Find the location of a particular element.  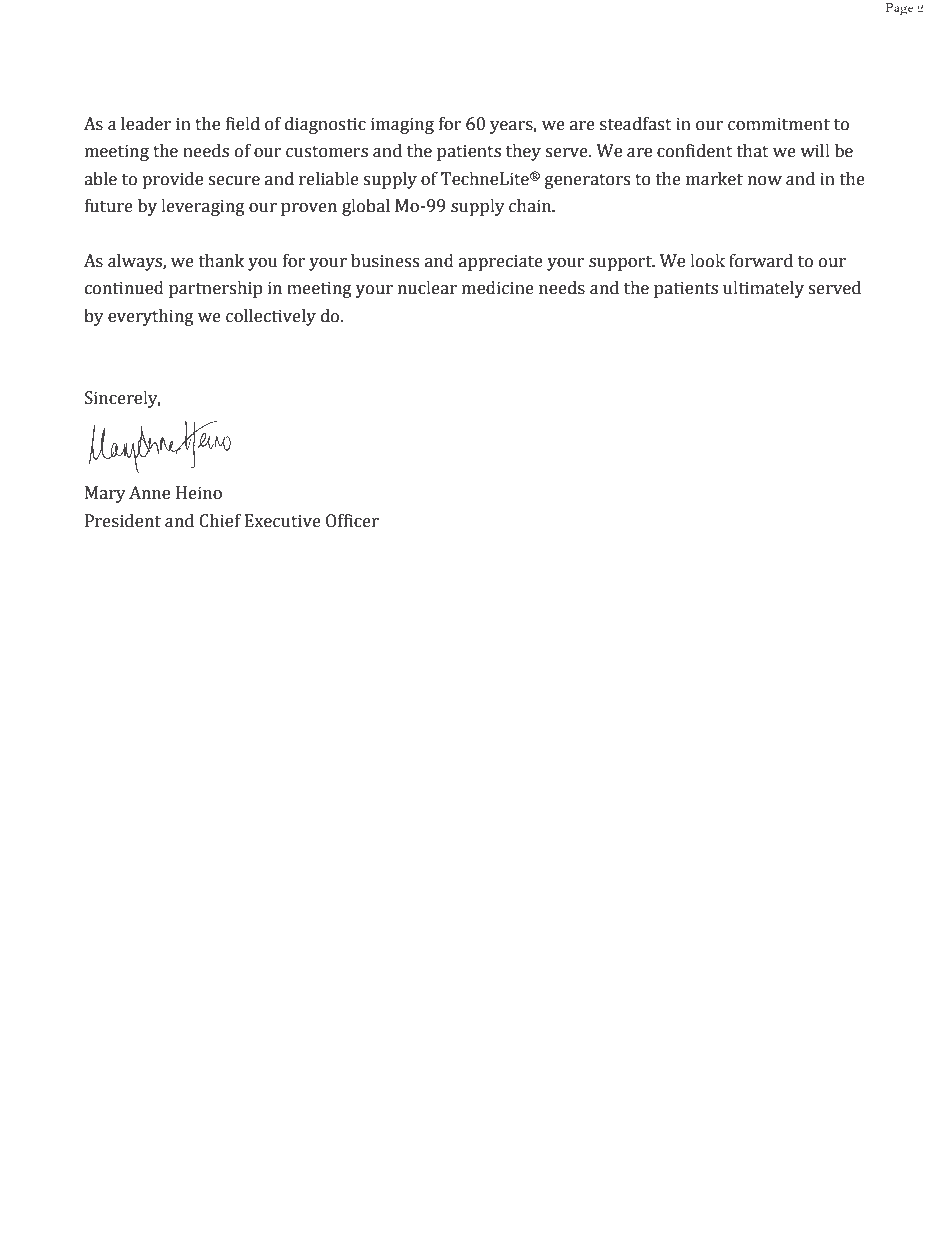

Executive is located at coordinates (283, 521).
